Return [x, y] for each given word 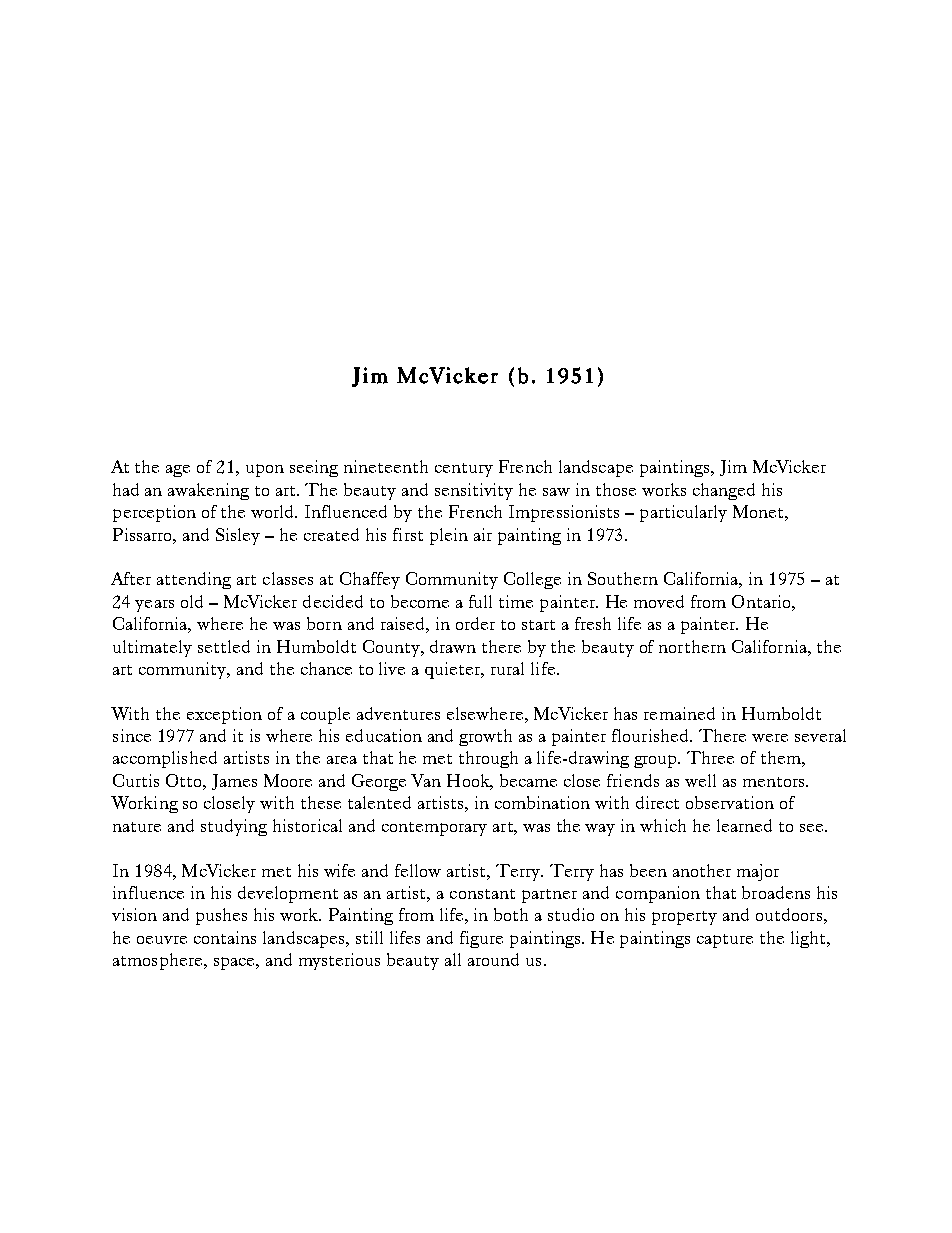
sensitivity [474, 491]
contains [225, 937]
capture [725, 941]
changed [724, 491]
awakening [208, 491]
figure [481, 939]
